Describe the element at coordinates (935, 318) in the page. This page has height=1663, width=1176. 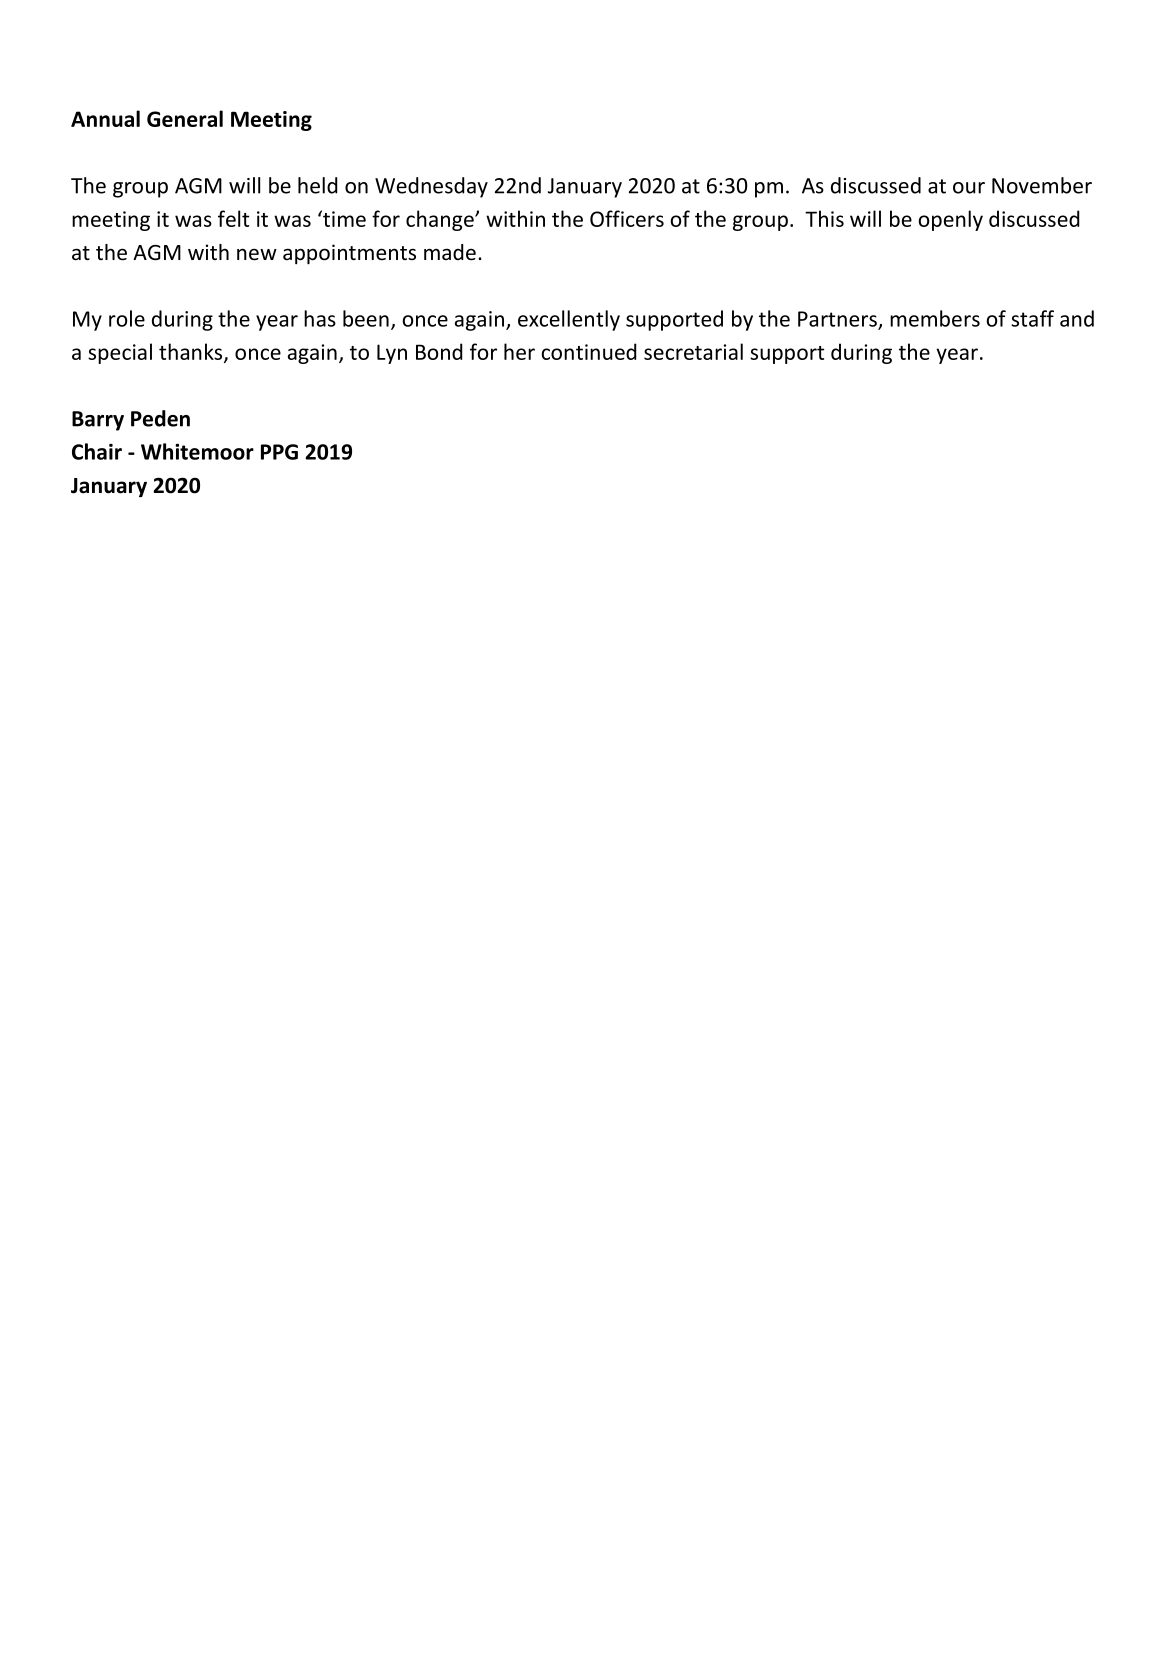
I see `members` at that location.
